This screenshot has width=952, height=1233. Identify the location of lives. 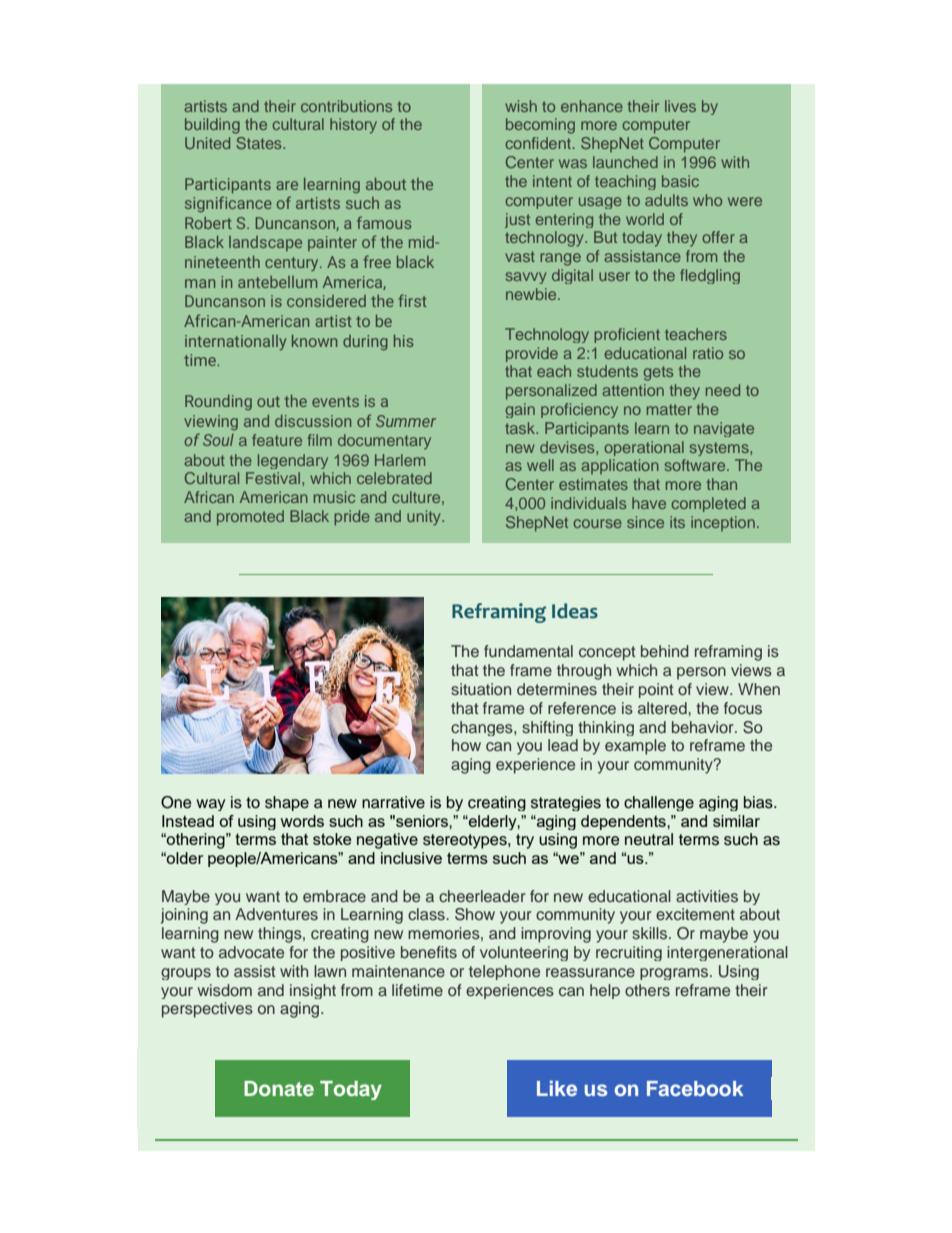
(680, 106).
